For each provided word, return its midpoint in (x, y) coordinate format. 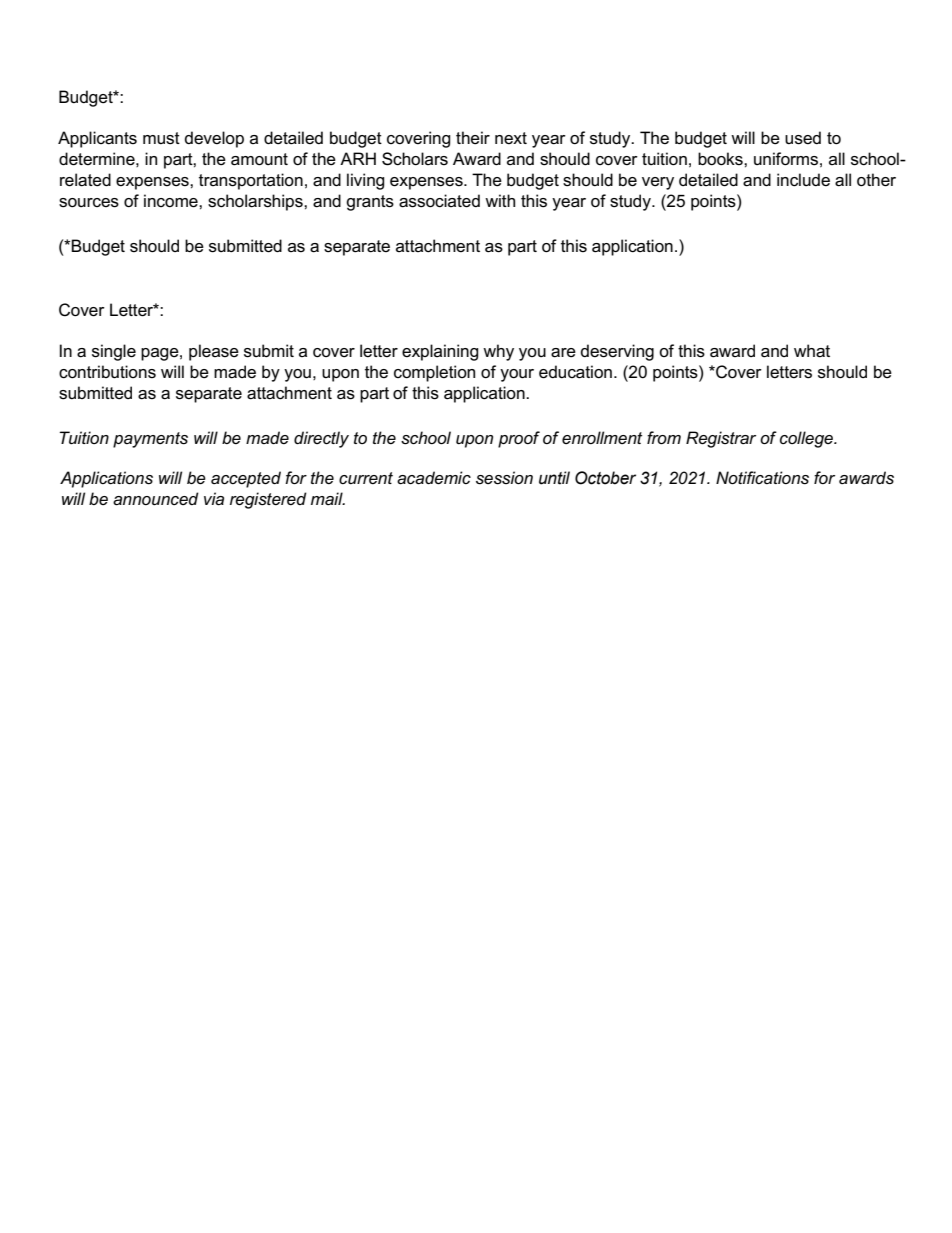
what (812, 351)
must (161, 138)
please (214, 352)
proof (519, 439)
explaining (440, 352)
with (500, 200)
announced (156, 499)
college (807, 439)
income (172, 201)
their (473, 138)
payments (150, 440)
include (803, 180)
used (803, 138)
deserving (617, 352)
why (498, 352)
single (114, 352)
